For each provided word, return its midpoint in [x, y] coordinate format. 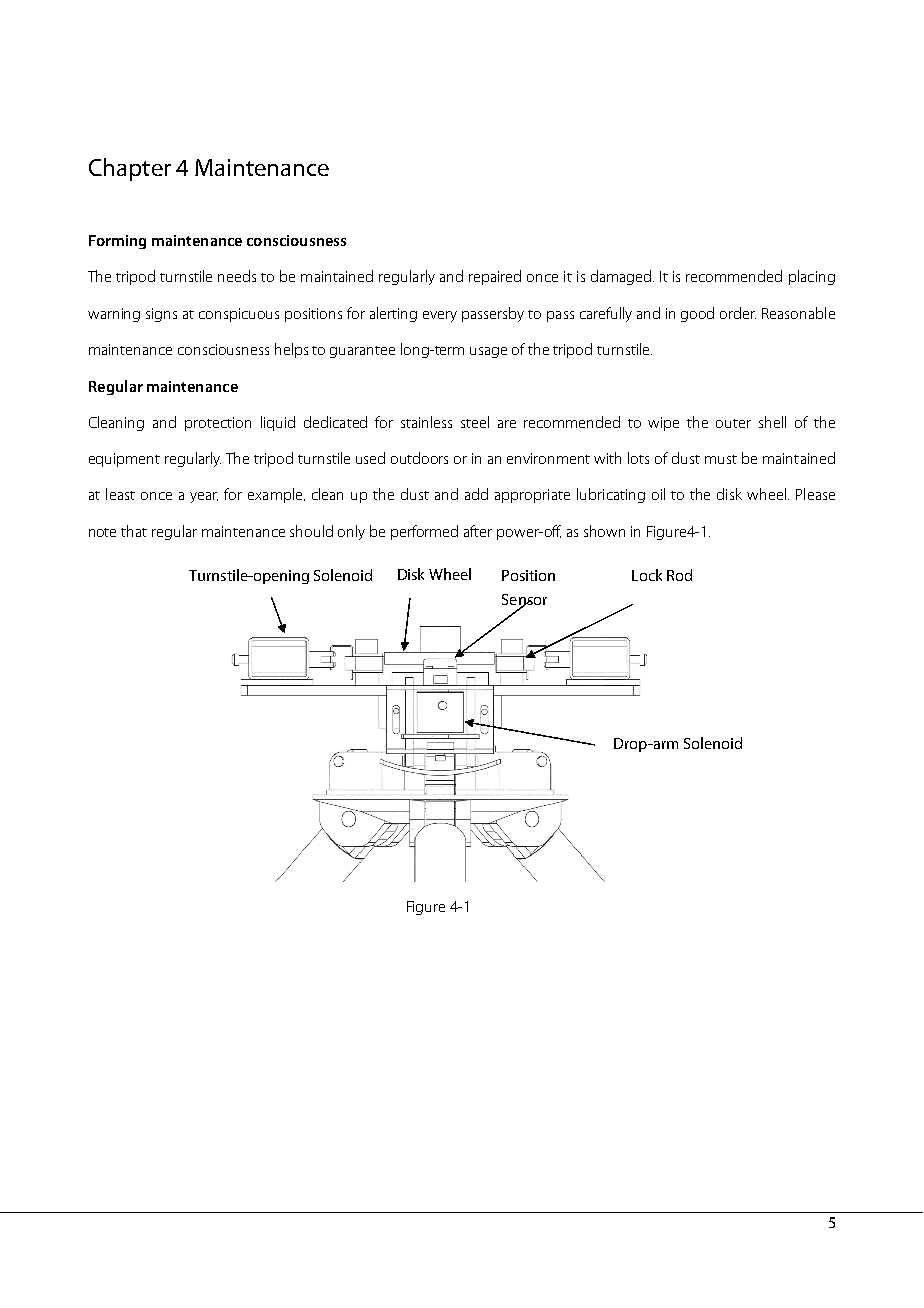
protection [218, 424]
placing [812, 277]
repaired [495, 277]
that [134, 531]
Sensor [524, 600]
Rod [679, 575]
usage [488, 352]
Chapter [130, 169]
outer [733, 423]
